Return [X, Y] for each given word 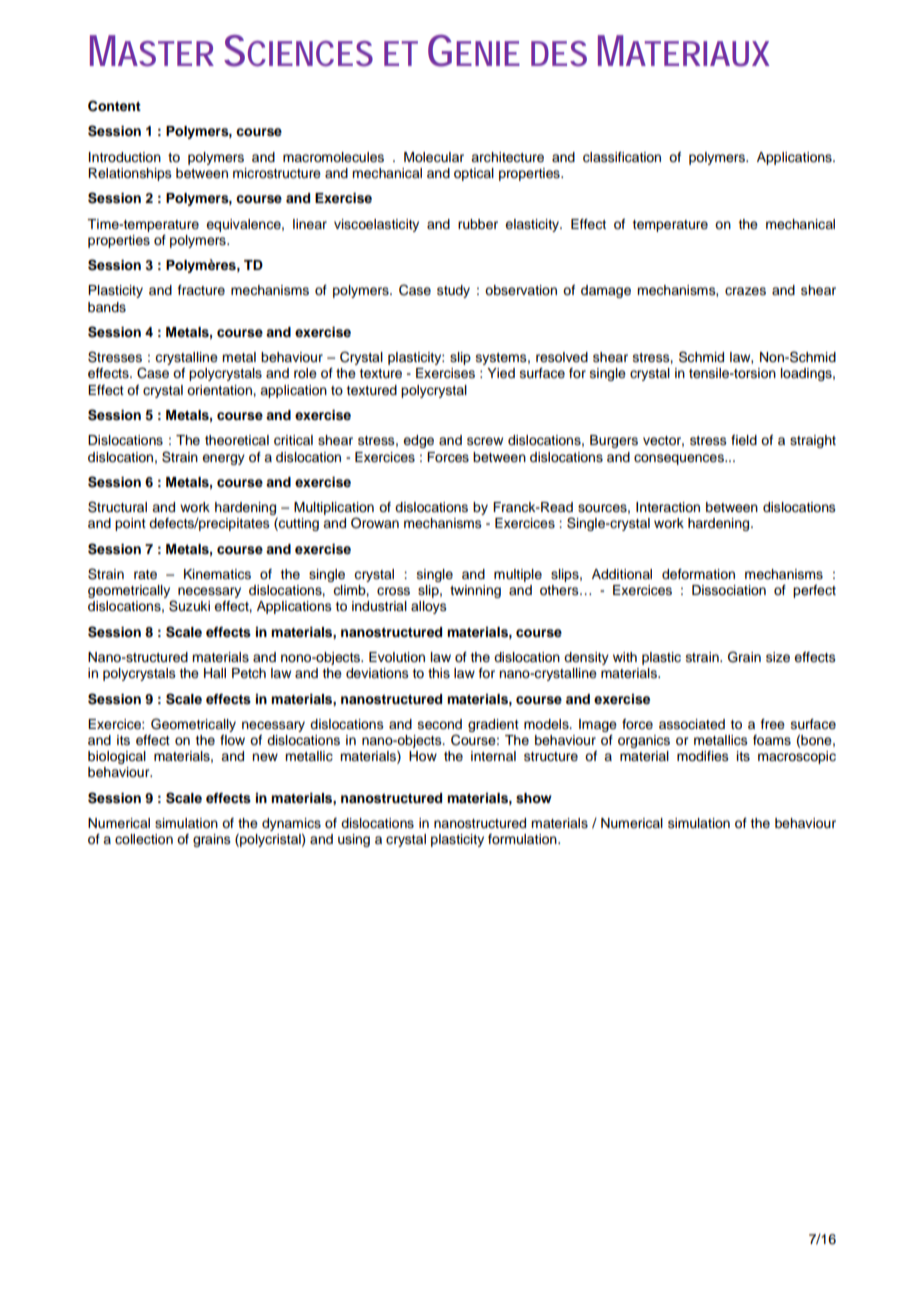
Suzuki [189, 606]
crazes [745, 291]
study [453, 291]
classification [622, 157]
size [778, 657]
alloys [429, 607]
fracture [201, 290]
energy [223, 459]
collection [144, 839]
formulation [523, 839]
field [744, 440]
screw [485, 441]
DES [559, 54]
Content [114, 106]
